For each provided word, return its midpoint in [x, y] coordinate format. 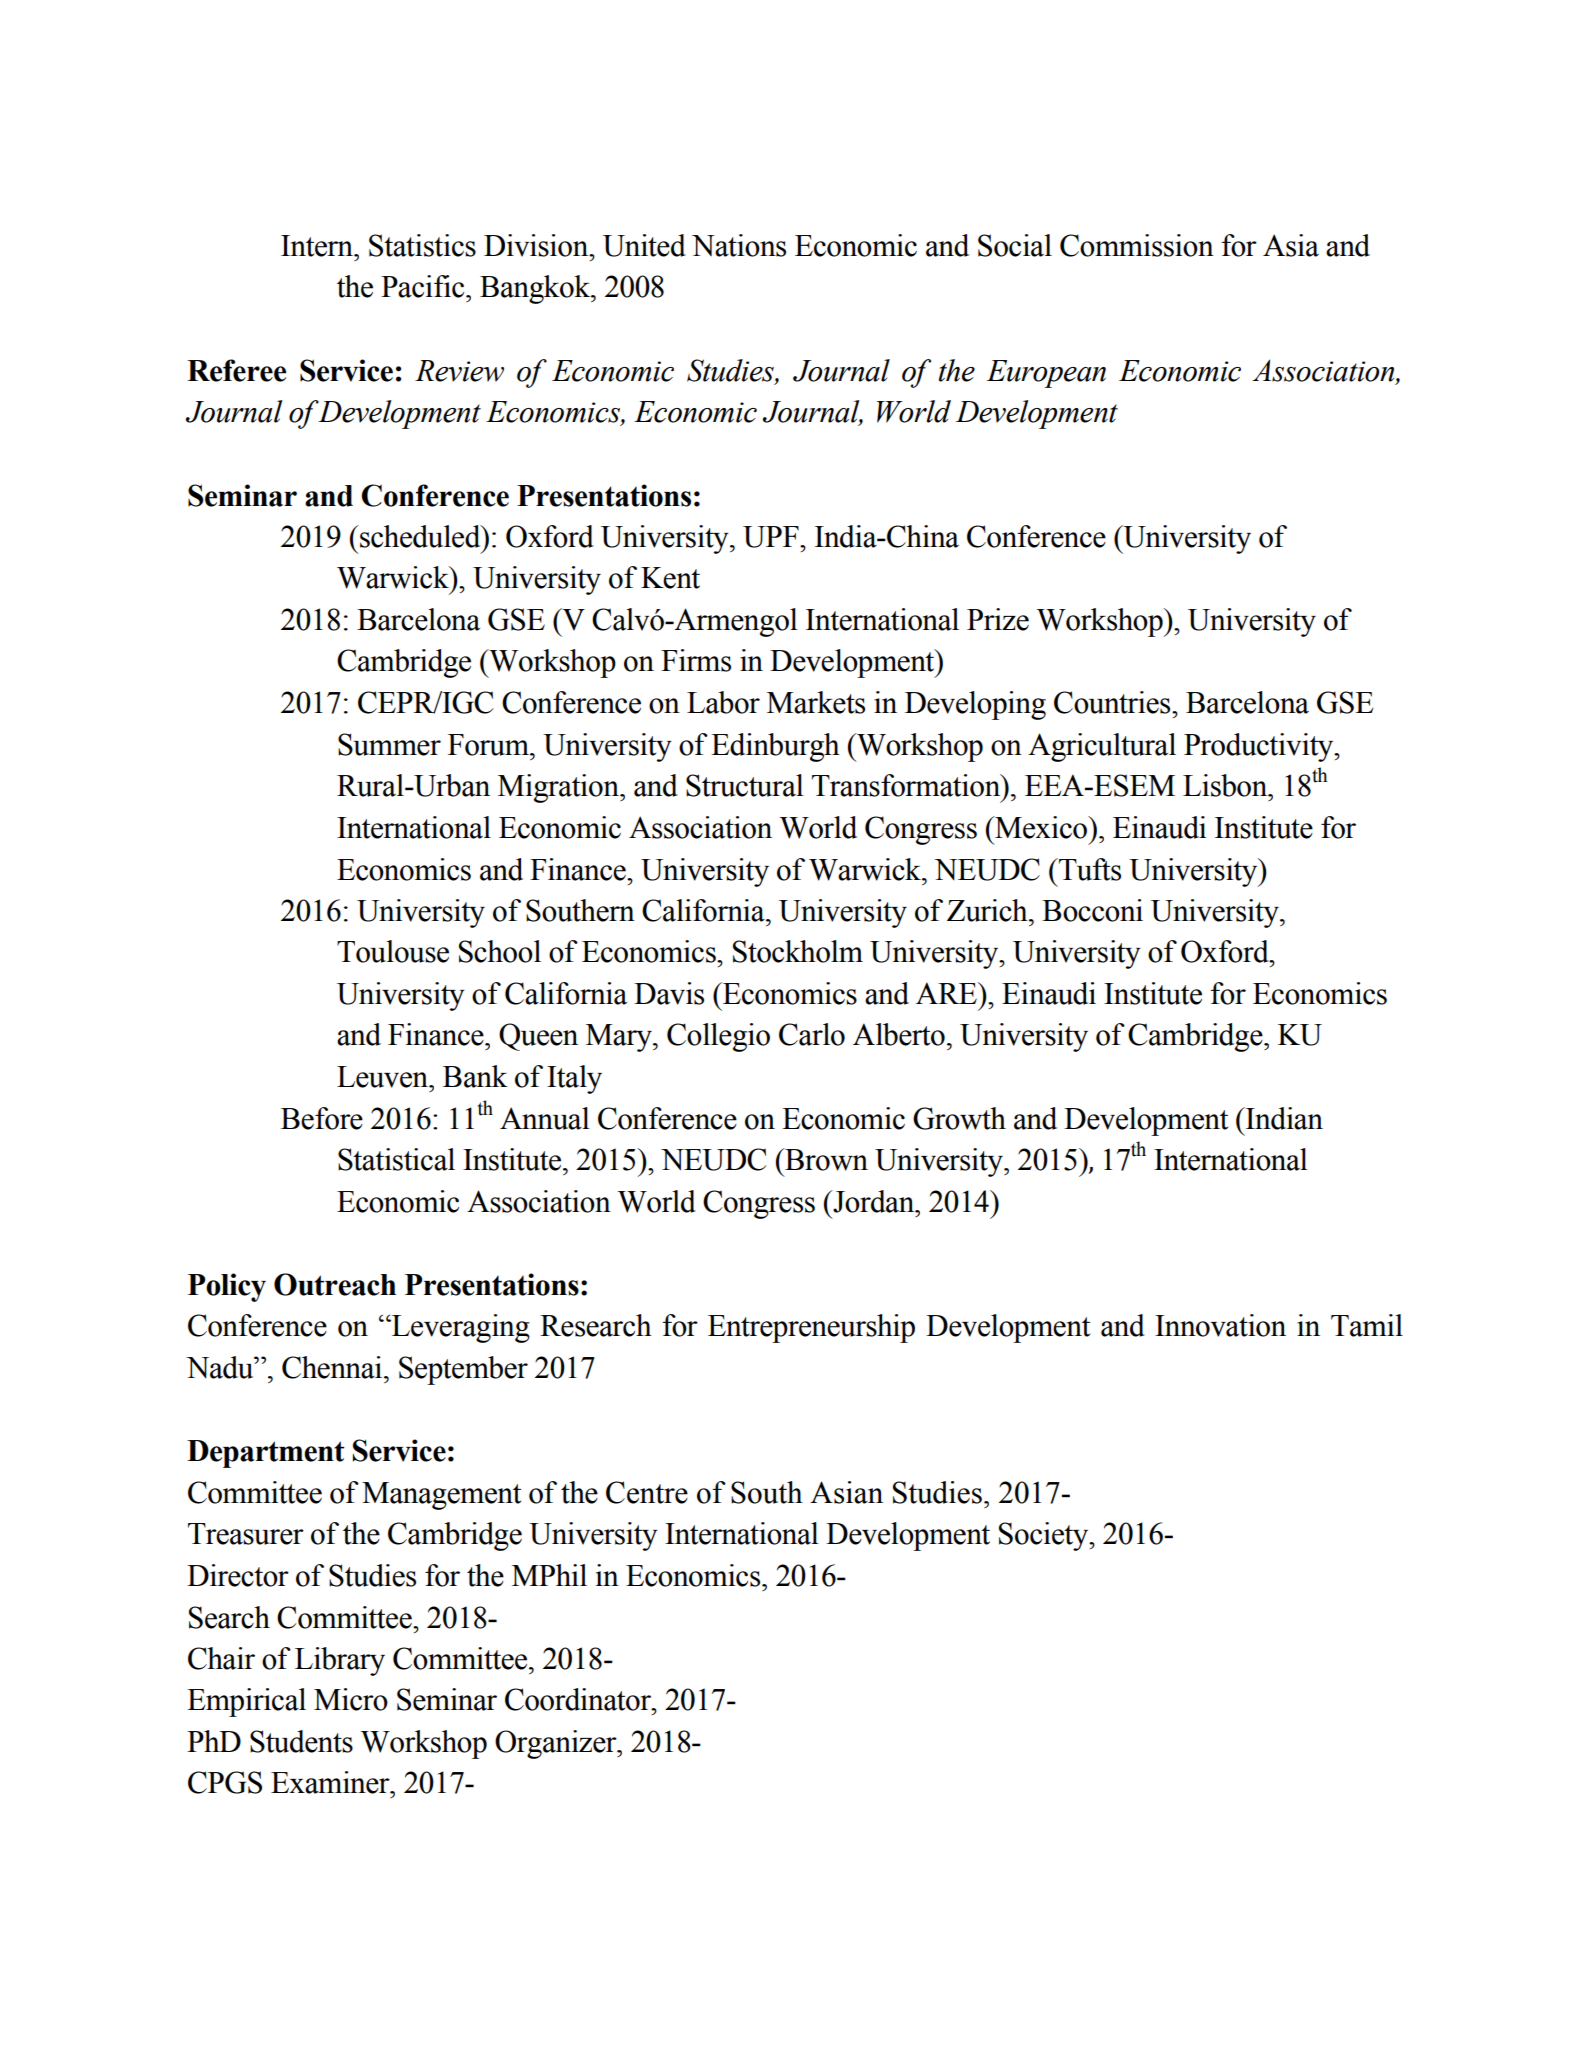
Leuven [384, 1077]
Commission [1137, 245]
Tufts [1089, 869]
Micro [351, 1699]
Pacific [424, 286]
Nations [739, 245]
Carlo [812, 1034]
